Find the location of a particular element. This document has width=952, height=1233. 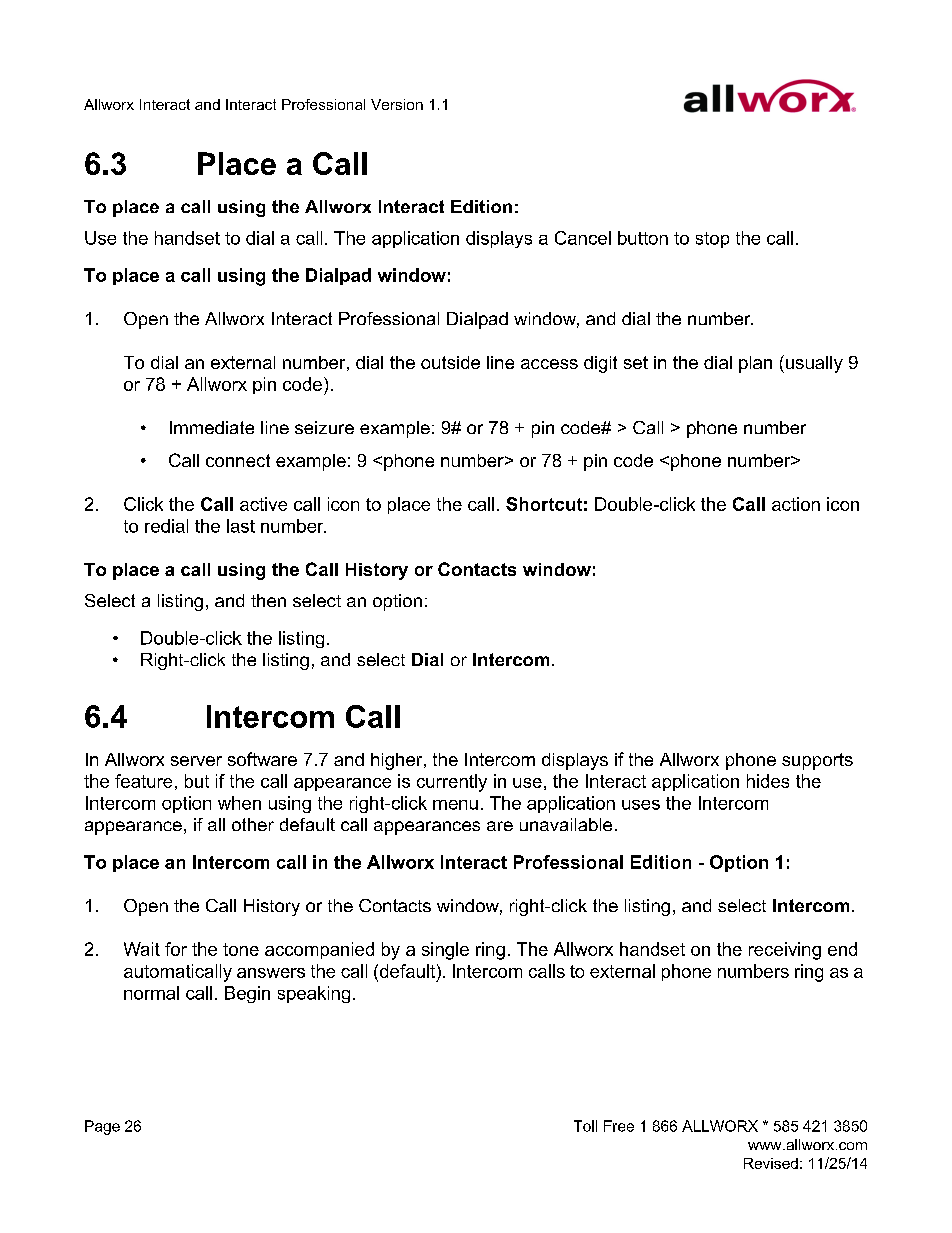

action is located at coordinates (796, 504).
